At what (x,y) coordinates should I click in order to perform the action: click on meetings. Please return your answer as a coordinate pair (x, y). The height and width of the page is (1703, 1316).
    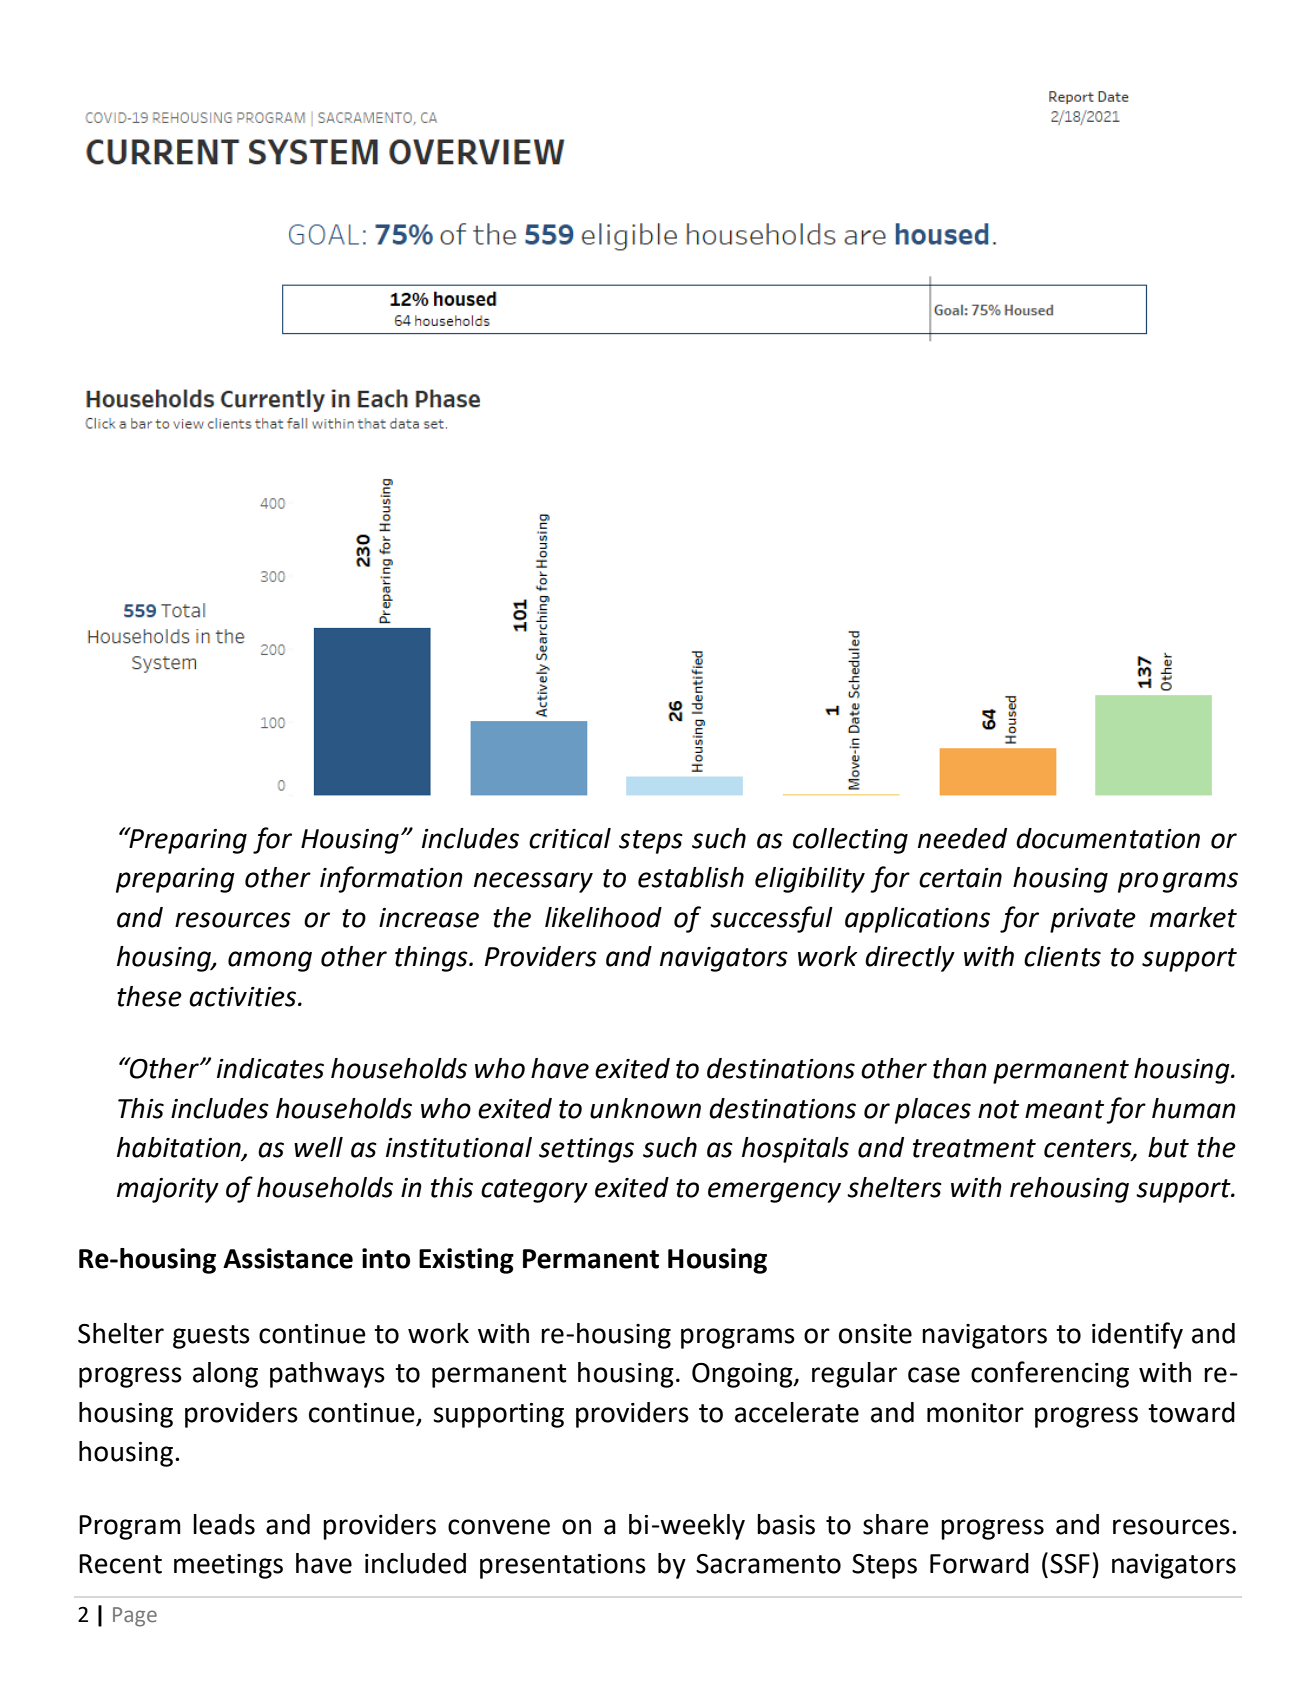
    Looking at the image, I should click on (228, 1566).
